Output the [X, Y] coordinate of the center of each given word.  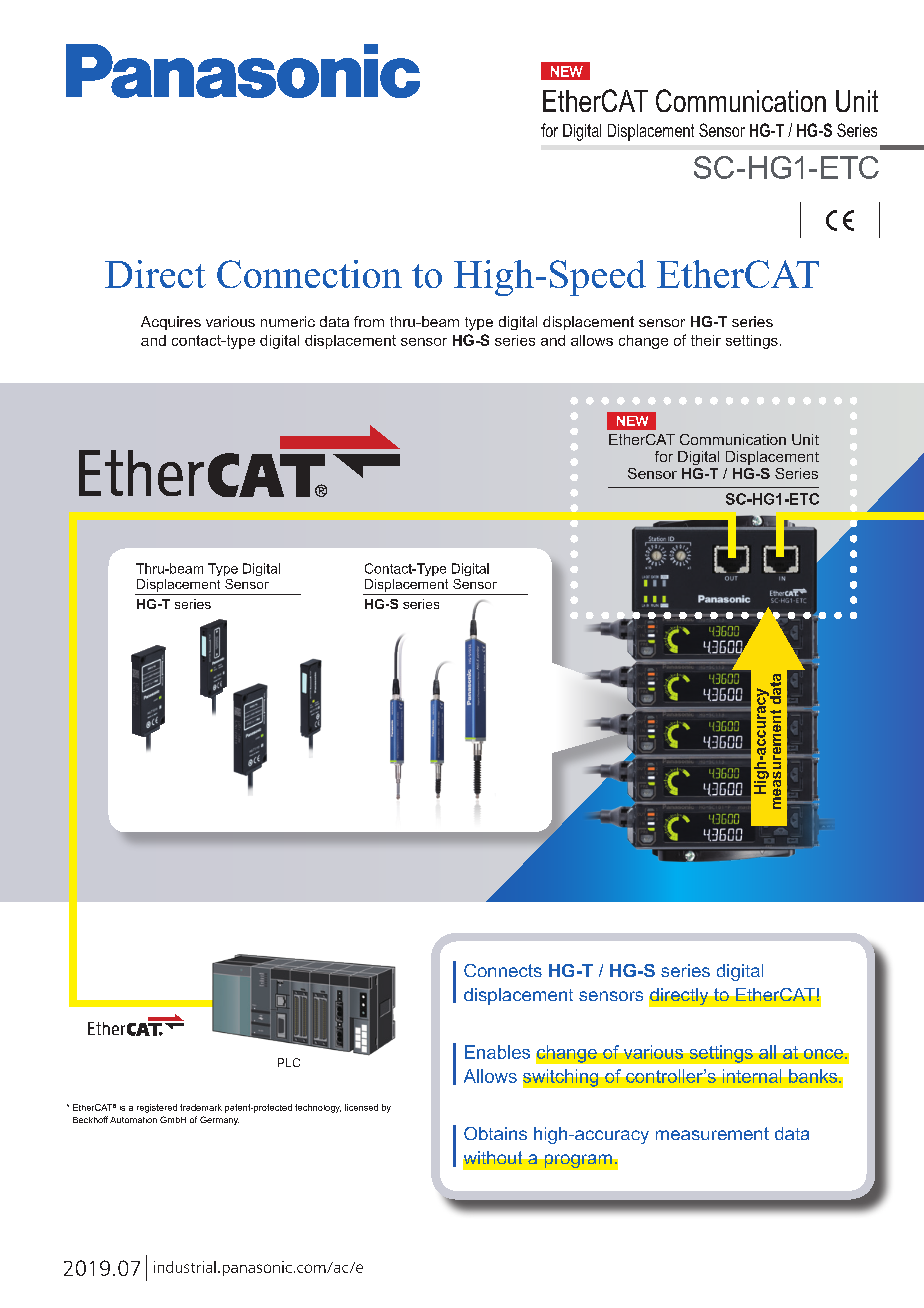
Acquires [171, 323]
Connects [503, 970]
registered [157, 1108]
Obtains [495, 1133]
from [369, 321]
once [825, 1054]
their [706, 340]
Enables [497, 1052]
